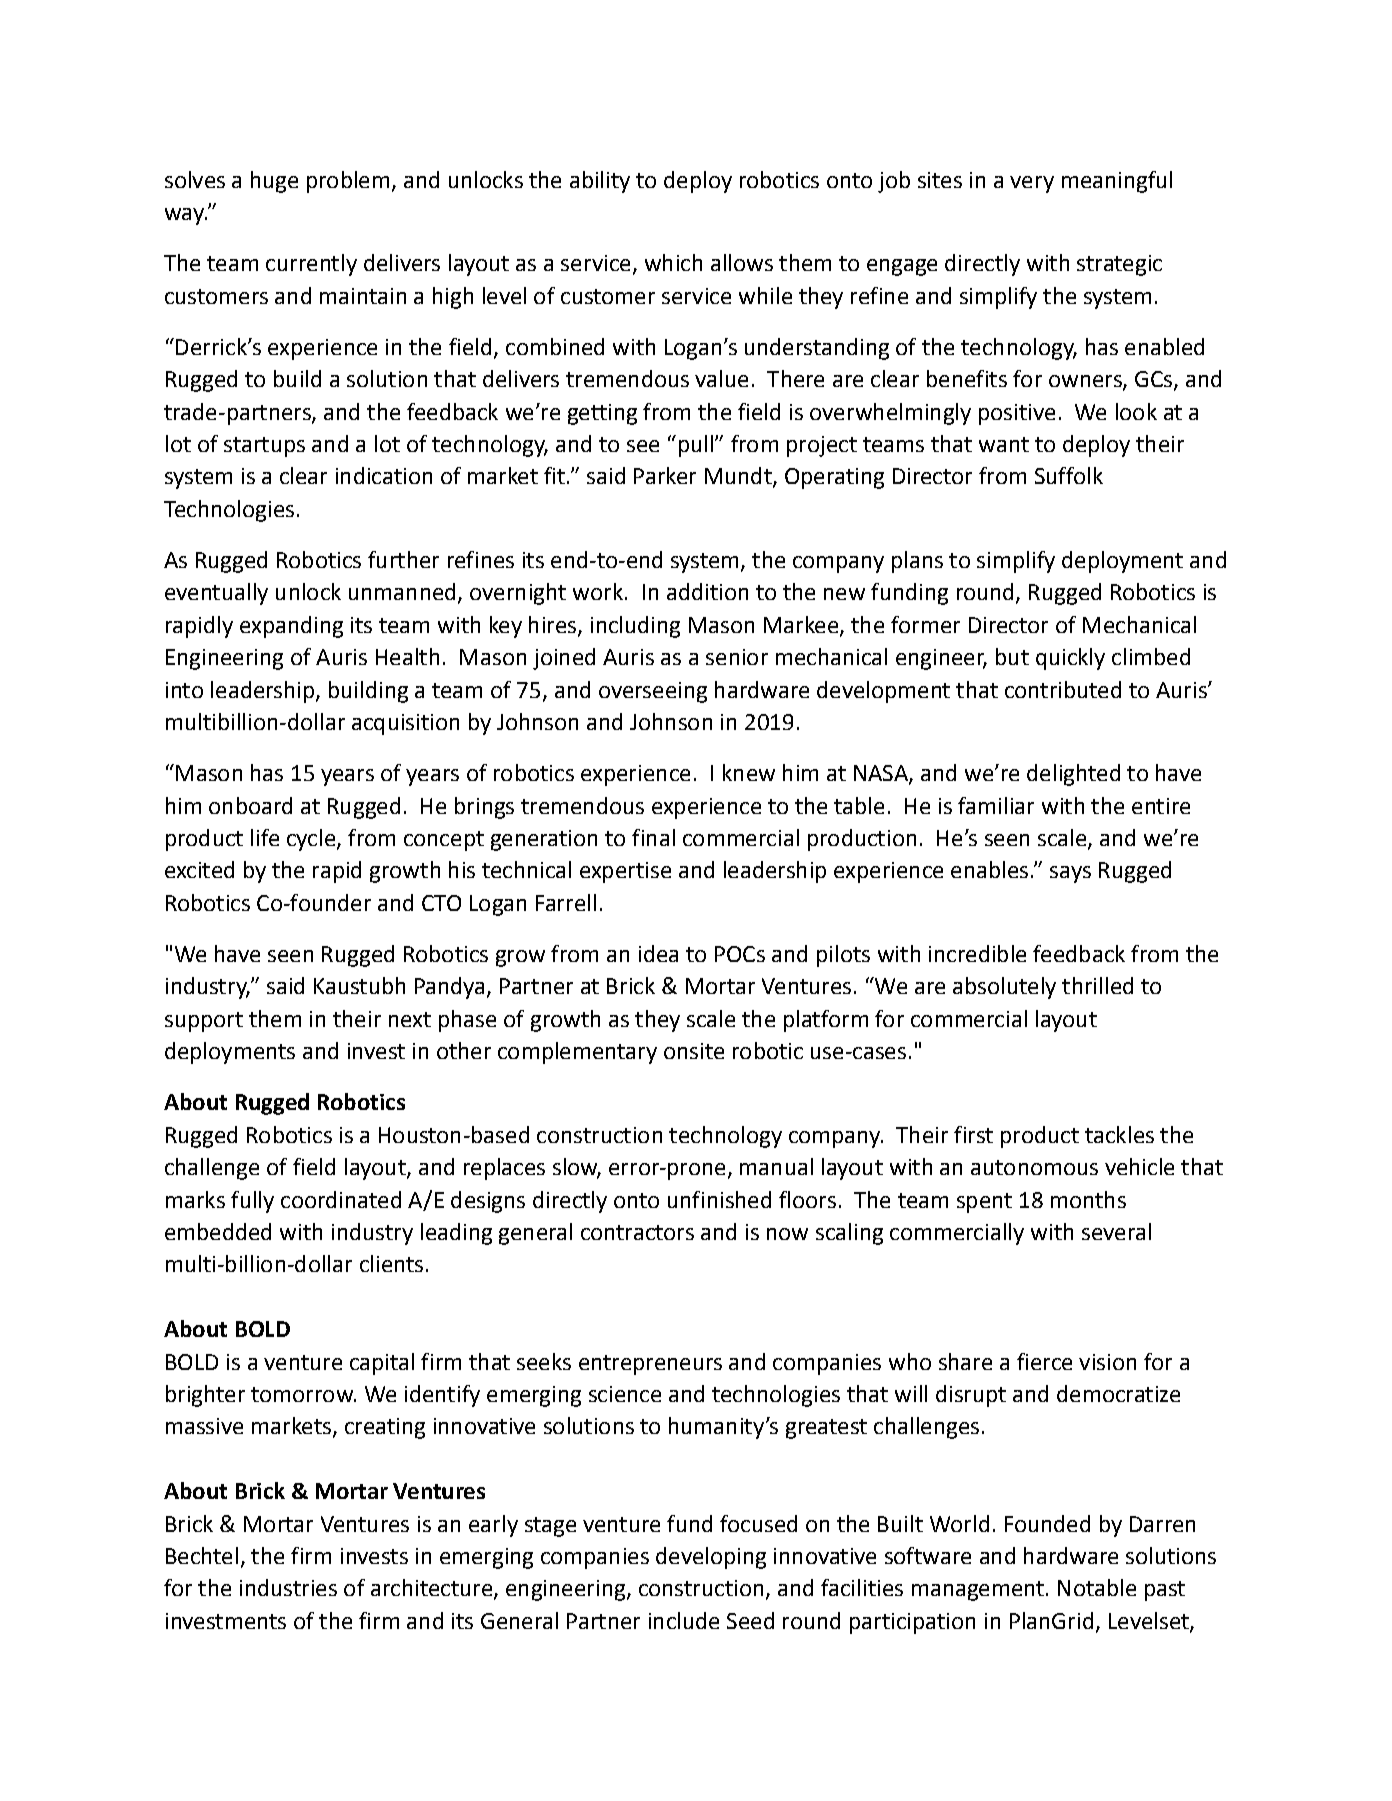 The image size is (1392, 1801). What do you see at coordinates (673, 262) in the image?
I see `which` at bounding box center [673, 262].
